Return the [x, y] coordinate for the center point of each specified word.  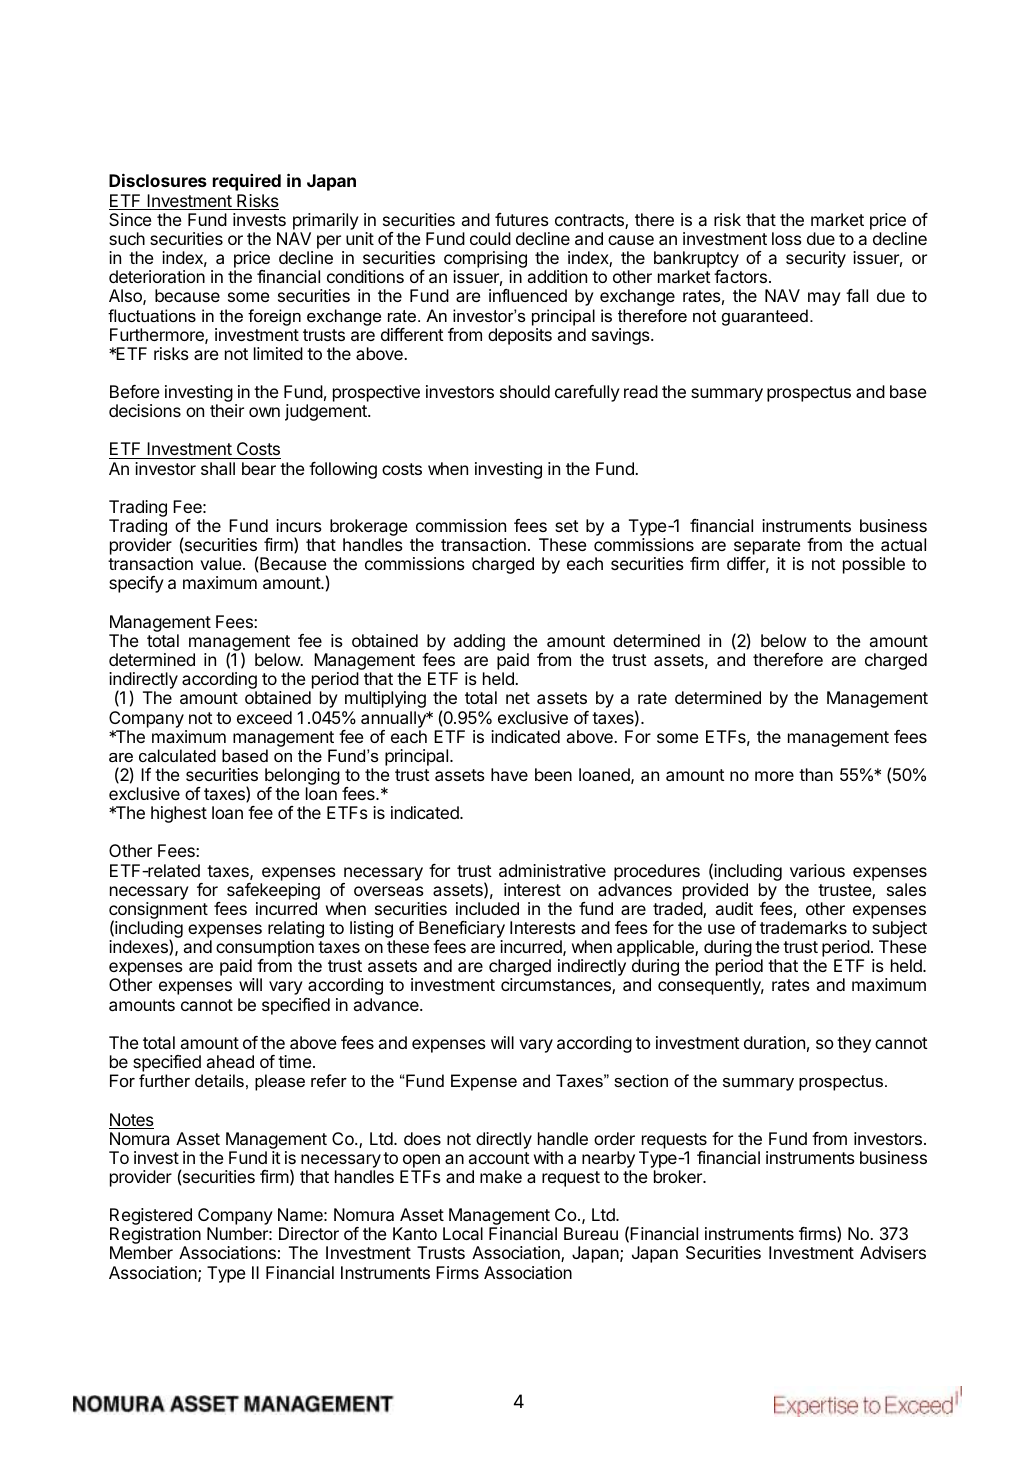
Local [463, 1233]
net [518, 698]
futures [522, 219]
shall [218, 468]
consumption [265, 950]
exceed [264, 717]
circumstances [557, 986]
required [247, 182]
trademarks [803, 927]
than [816, 774]
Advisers [893, 1252]
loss [787, 238]
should [525, 391]
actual [903, 544]
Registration [155, 1237]
